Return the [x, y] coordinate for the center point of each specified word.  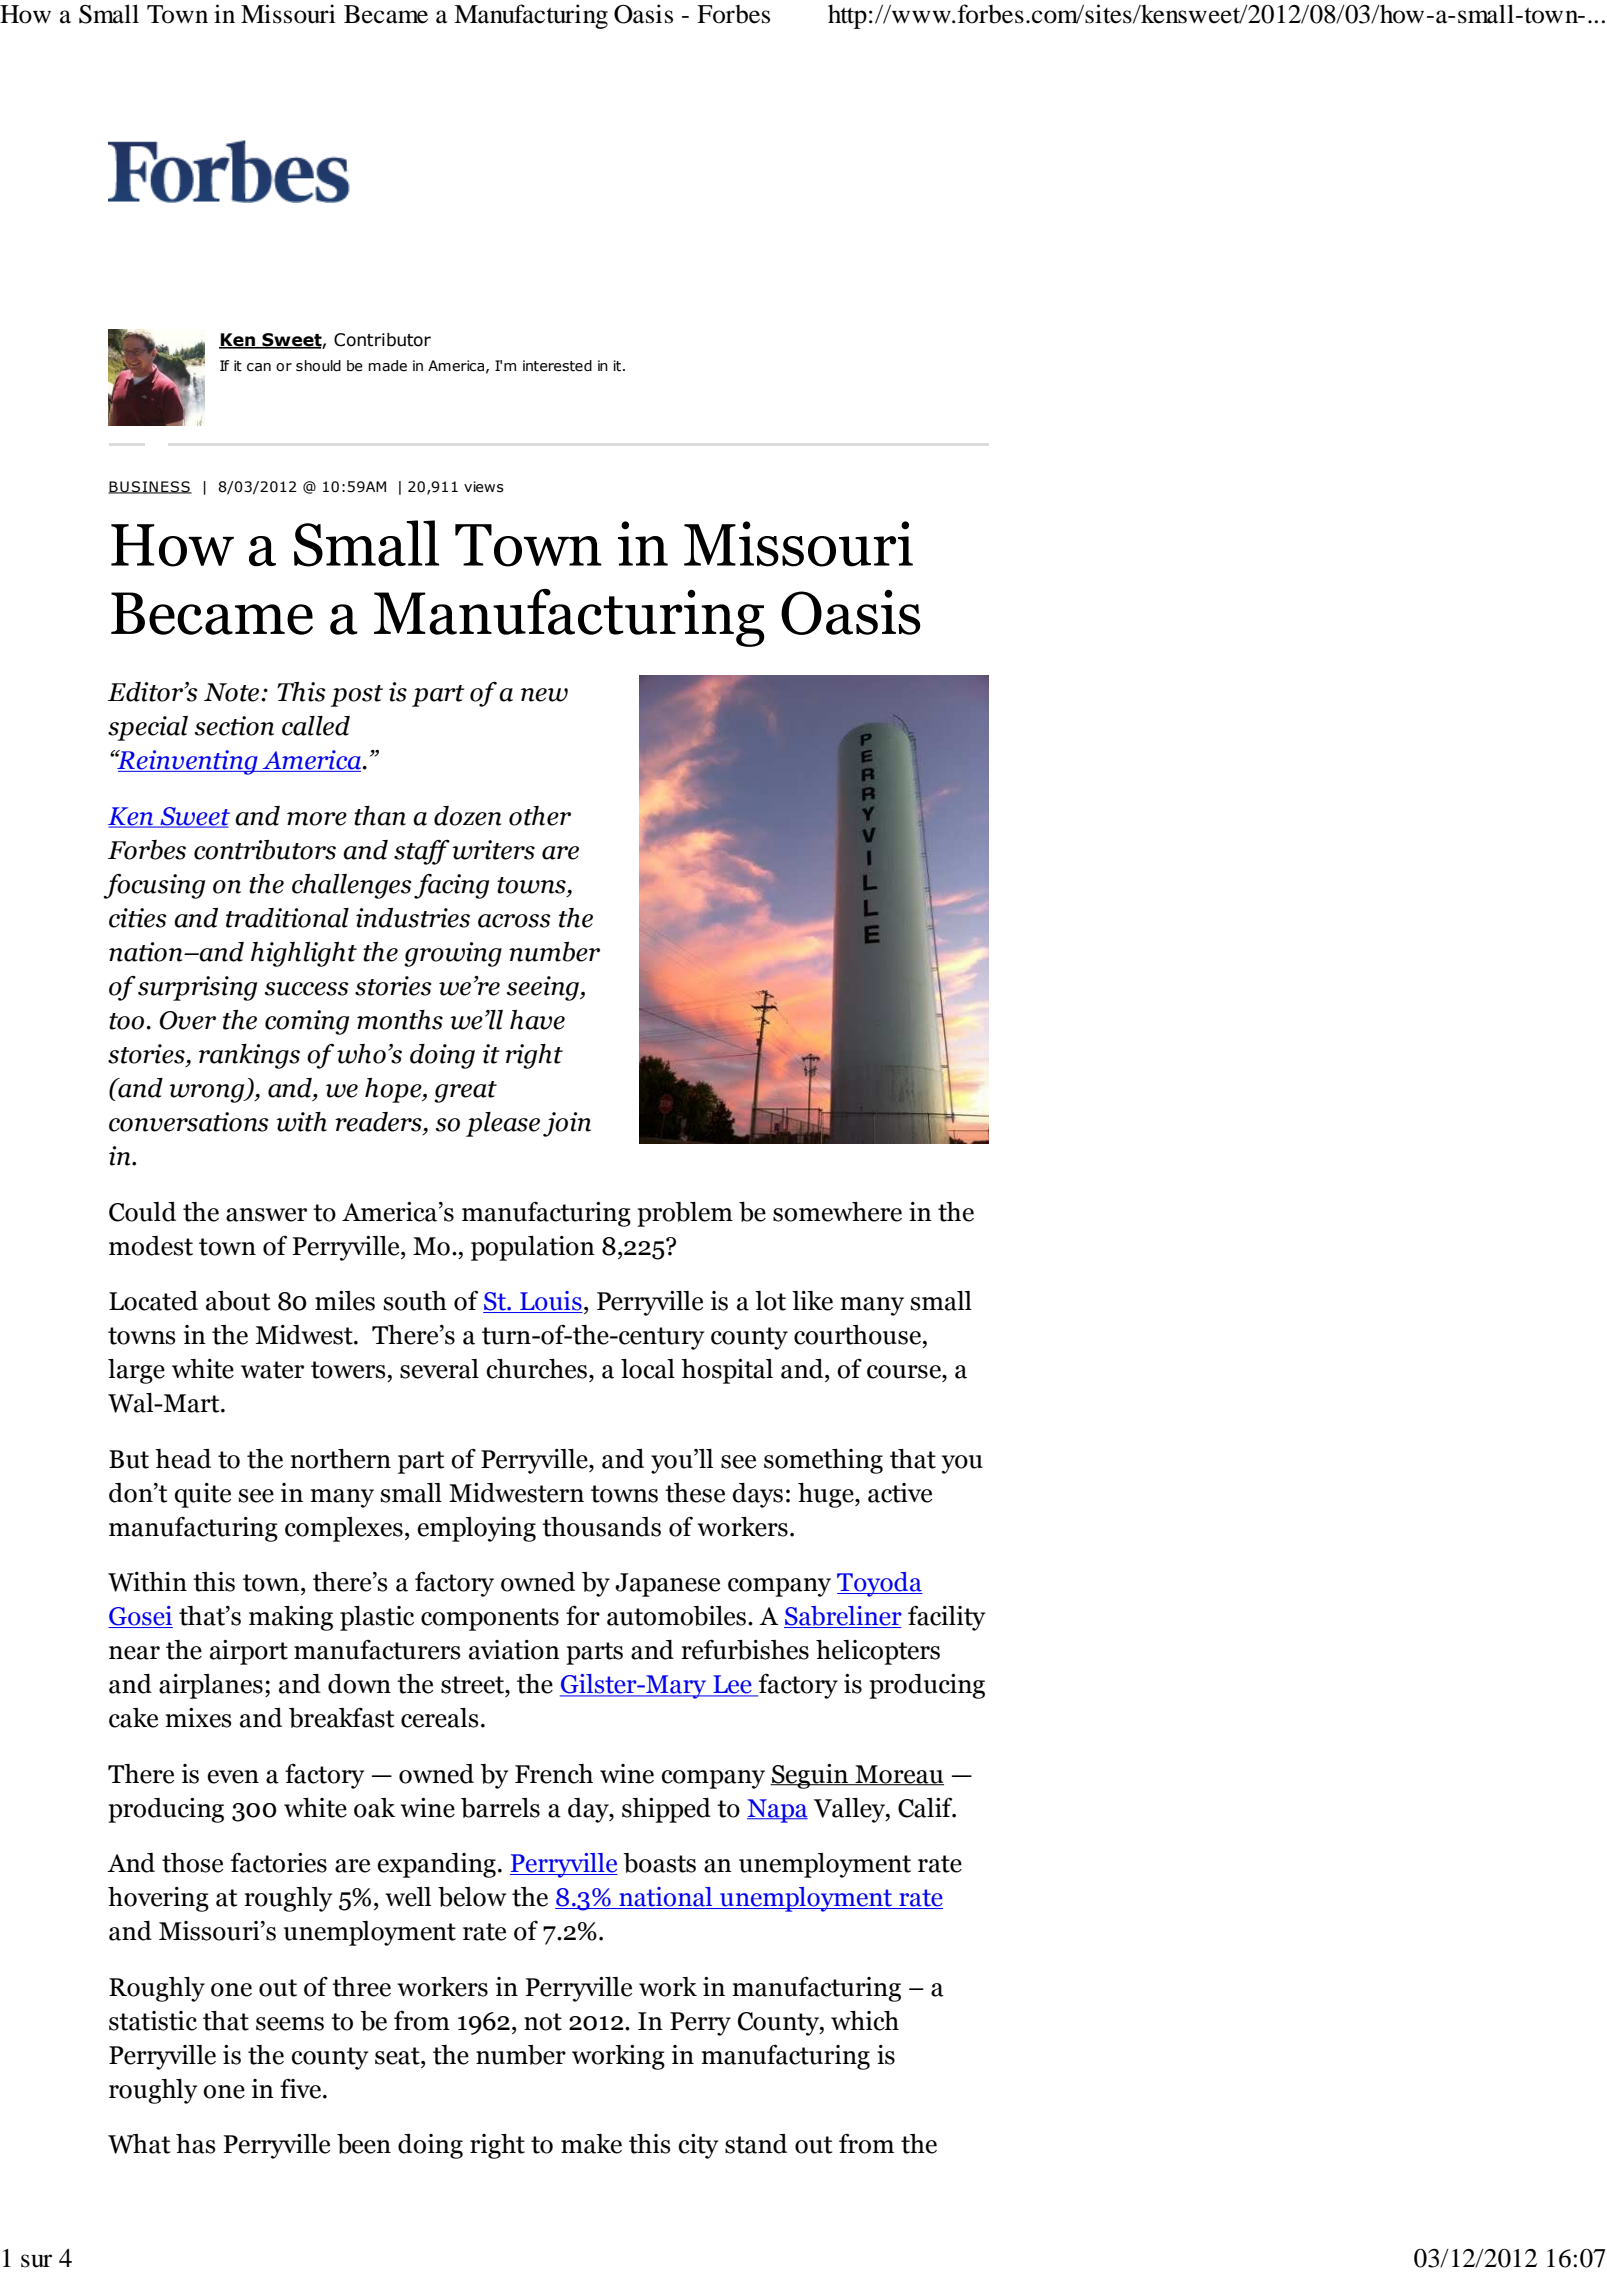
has [196, 2144]
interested [557, 366]
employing [476, 1529]
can [259, 367]
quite [202, 1495]
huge [827, 1495]
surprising [197, 988]
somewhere [837, 1212]
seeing [544, 988]
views [484, 487]
